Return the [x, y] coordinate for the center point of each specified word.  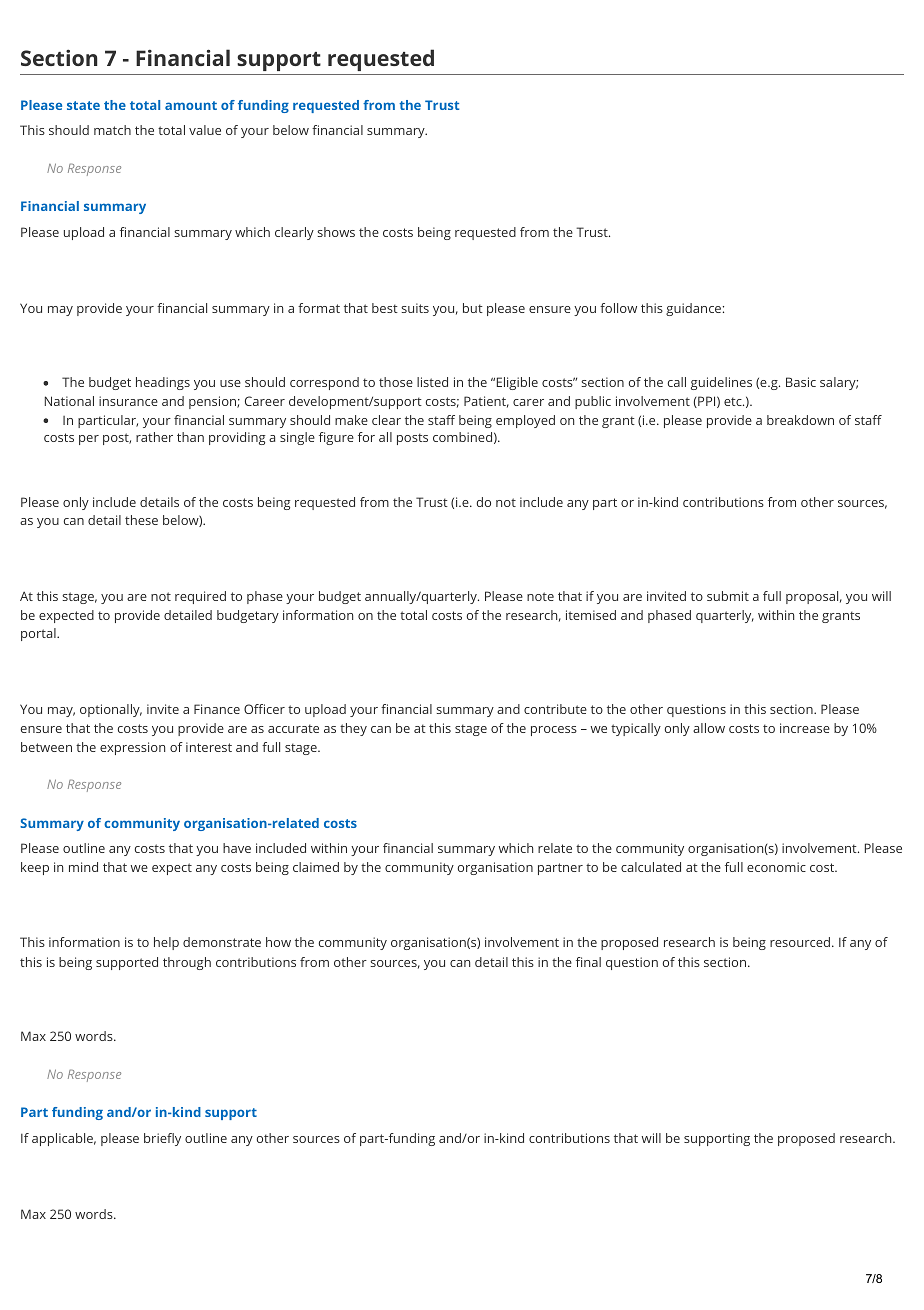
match [112, 130]
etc [733, 401]
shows [336, 232]
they [353, 729]
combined [462, 437]
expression [132, 748]
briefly [162, 1139]
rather [154, 437]
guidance [693, 309]
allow [709, 728]
